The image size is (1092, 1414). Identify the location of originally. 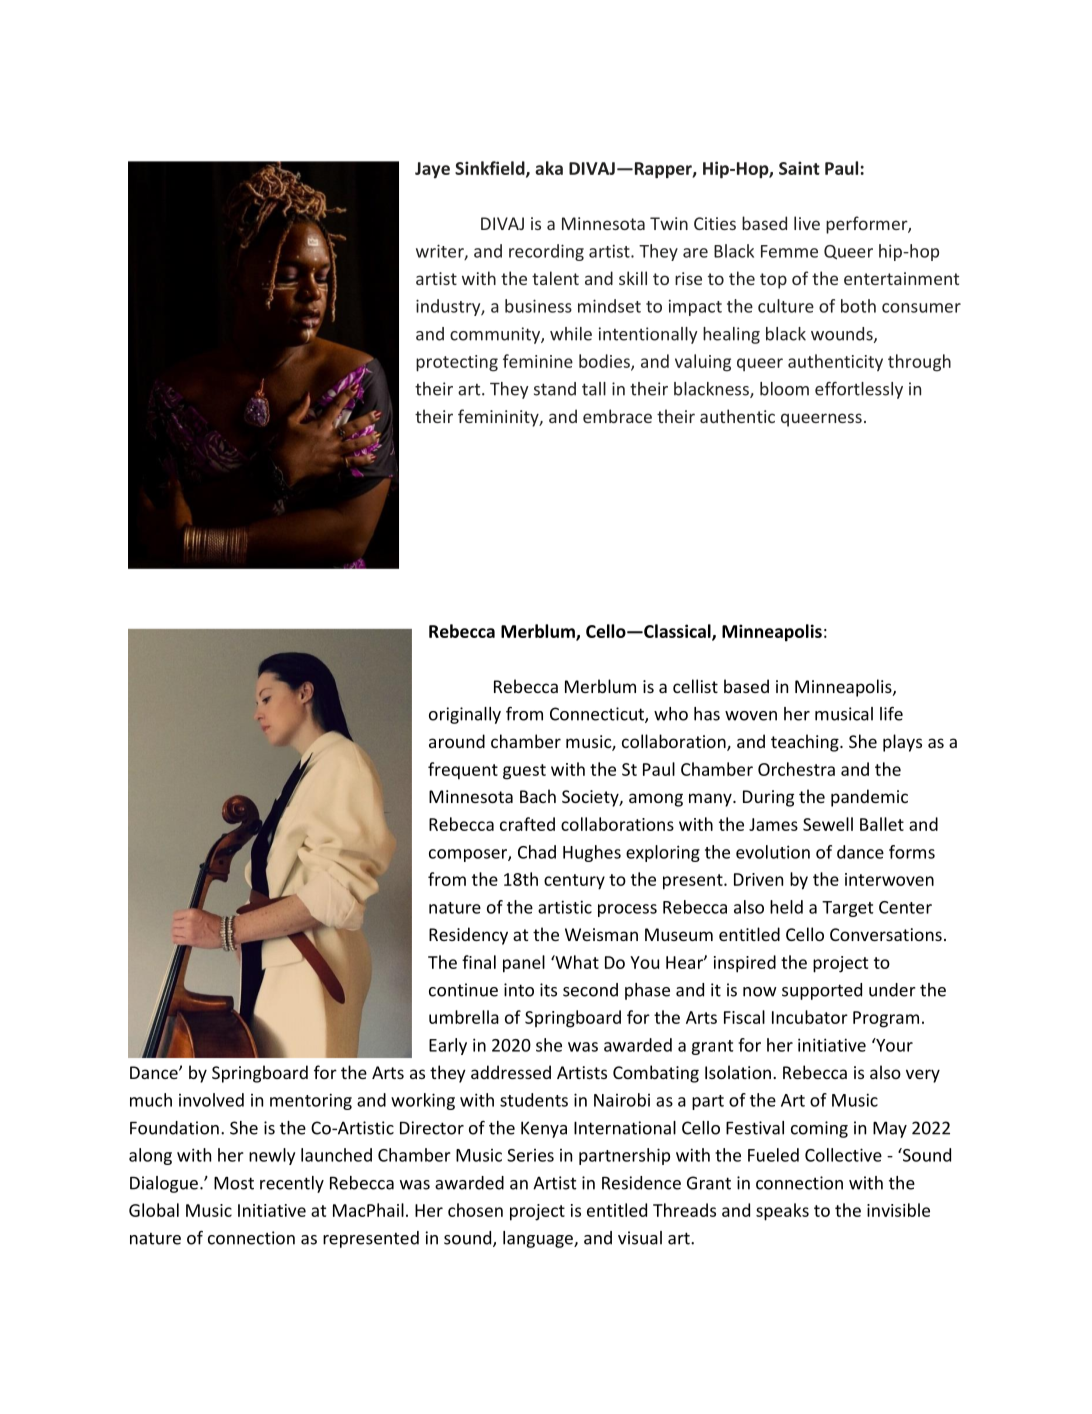
(465, 715).
